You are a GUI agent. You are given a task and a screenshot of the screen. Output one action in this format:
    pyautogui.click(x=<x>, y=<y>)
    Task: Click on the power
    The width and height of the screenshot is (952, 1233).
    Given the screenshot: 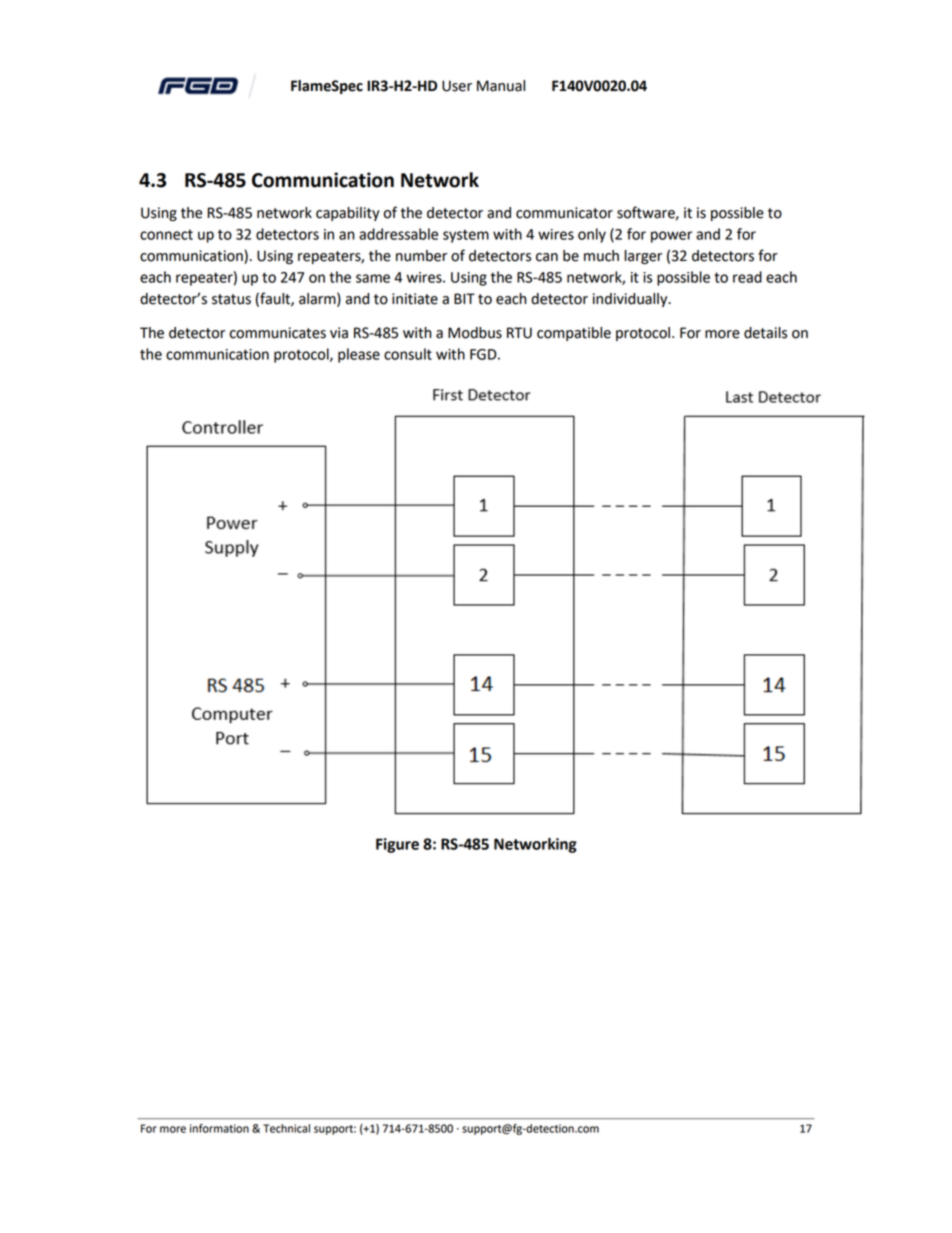 What is the action you would take?
    pyautogui.click(x=671, y=237)
